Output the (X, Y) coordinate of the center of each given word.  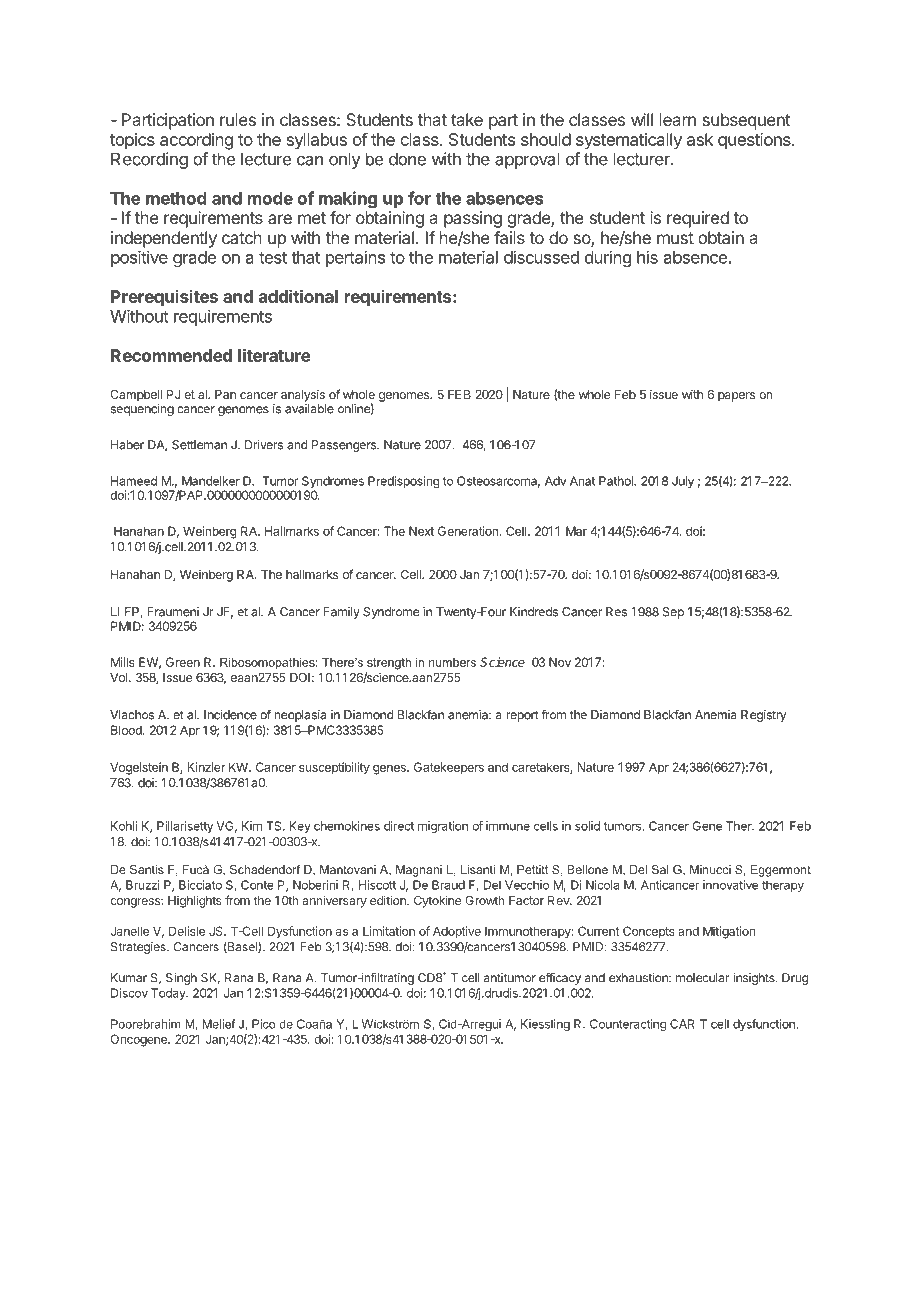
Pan (225, 394)
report (522, 716)
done (407, 159)
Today (169, 994)
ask (700, 139)
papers (736, 397)
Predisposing (403, 482)
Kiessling (545, 1025)
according (196, 141)
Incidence (230, 715)
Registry (763, 716)
